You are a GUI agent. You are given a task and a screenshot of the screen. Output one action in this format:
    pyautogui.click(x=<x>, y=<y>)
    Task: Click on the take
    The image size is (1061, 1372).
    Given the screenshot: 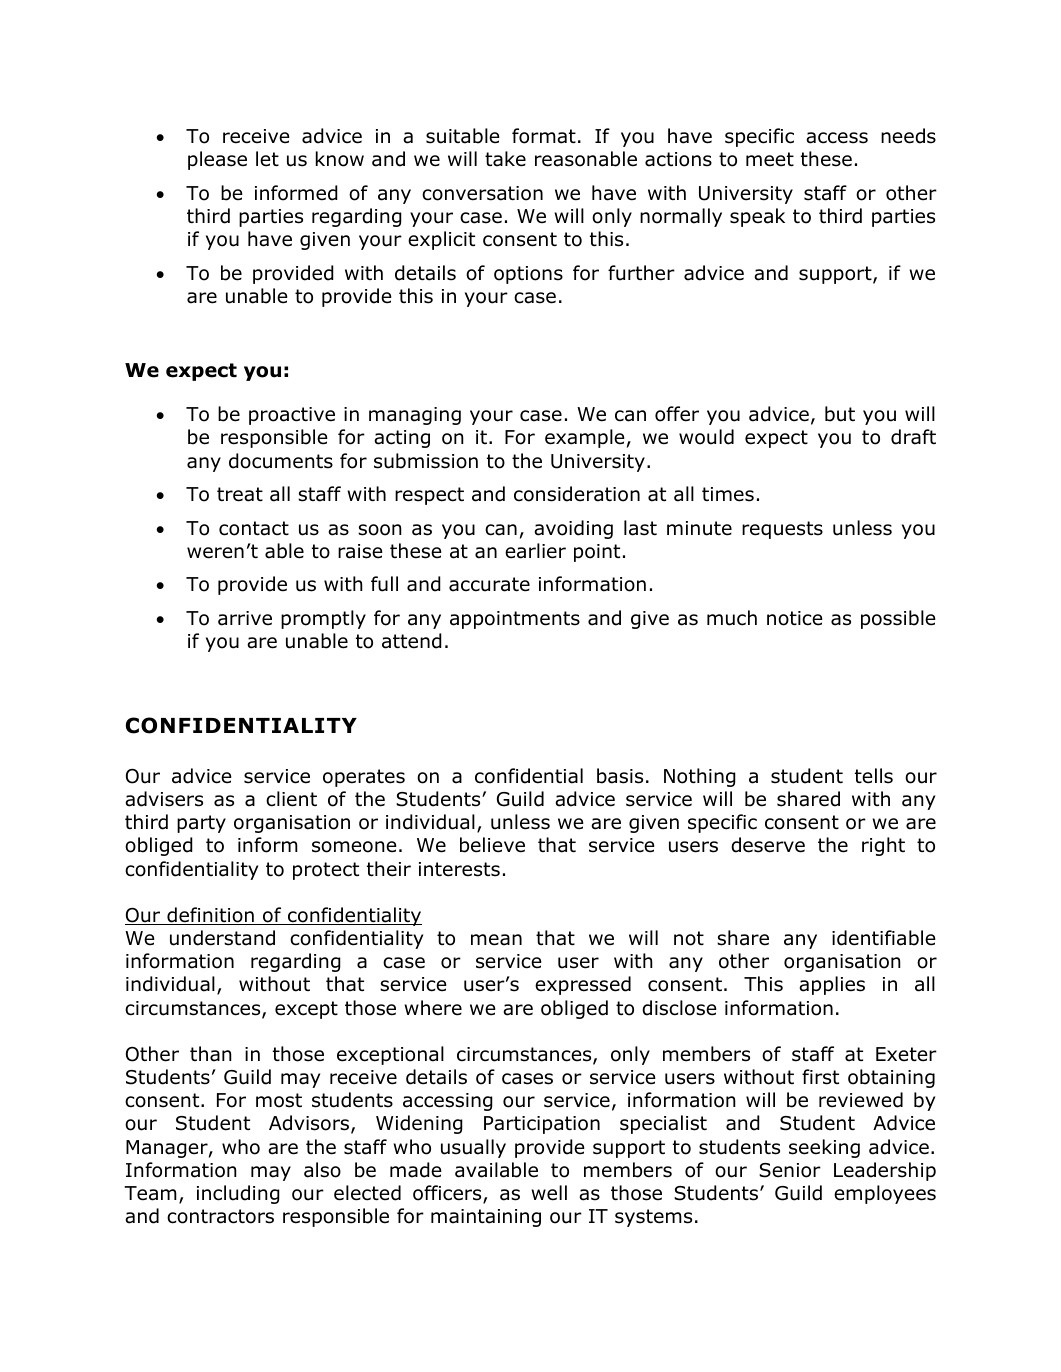 What is the action you would take?
    pyautogui.click(x=505, y=159)
